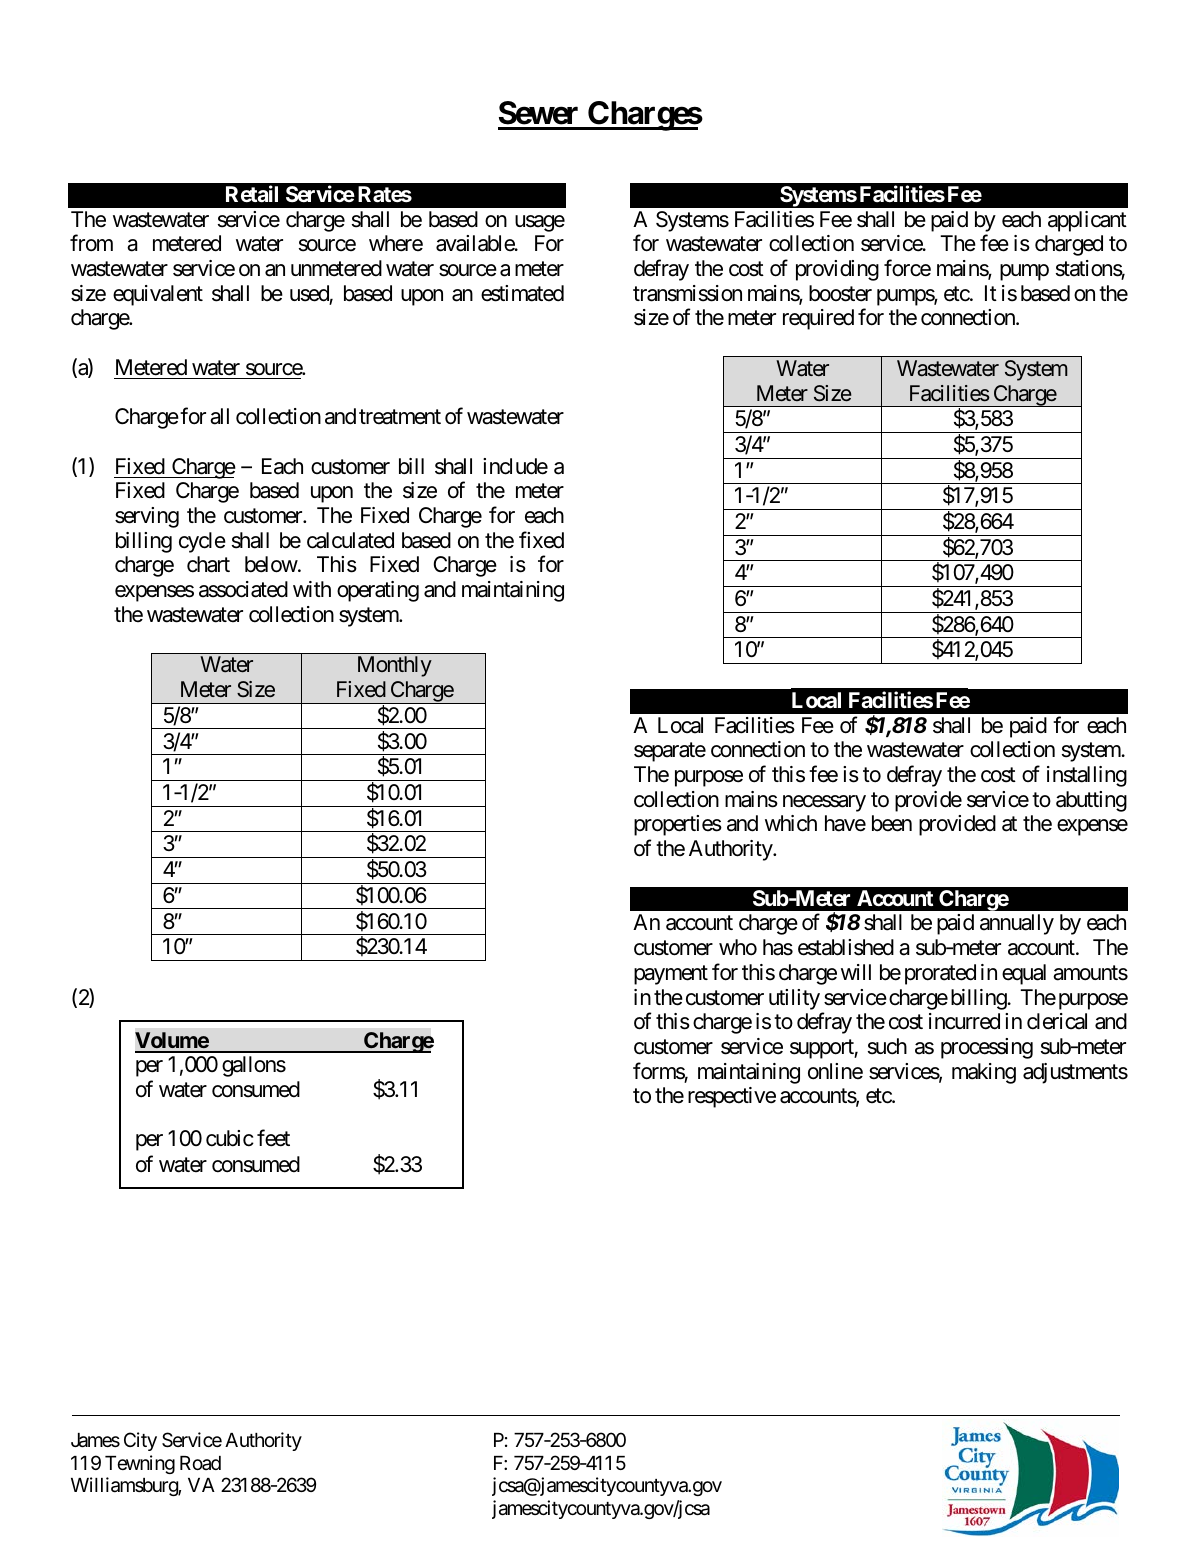 Image resolution: width=1196 pixels, height=1548 pixels. I want to click on include, so click(515, 466).
